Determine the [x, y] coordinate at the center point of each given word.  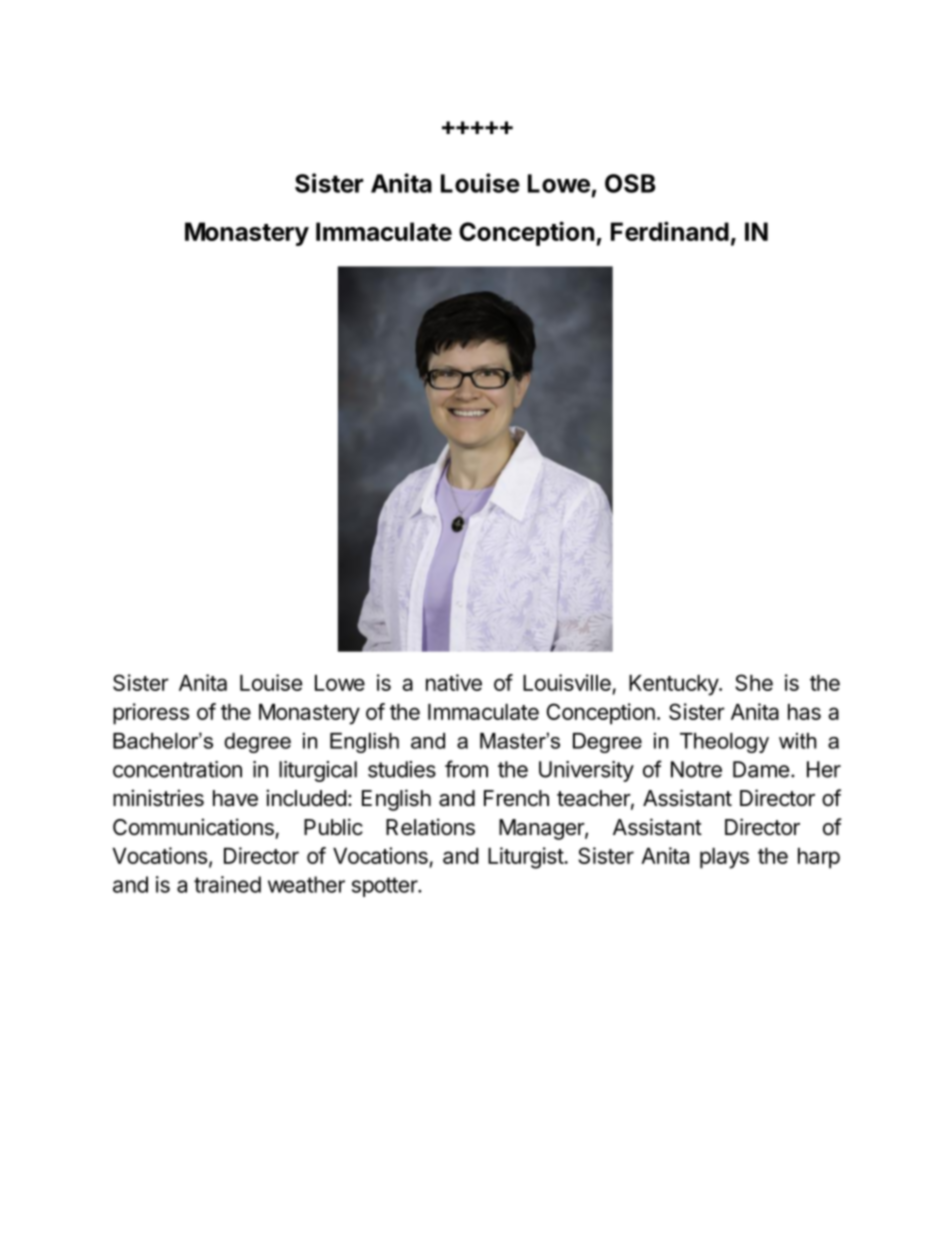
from [466, 769]
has [804, 712]
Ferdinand [670, 231]
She [754, 682]
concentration [177, 769]
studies [402, 769]
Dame [761, 769]
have [235, 798]
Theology [724, 743]
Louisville [568, 684]
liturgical [318, 771]
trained [227, 884]
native [454, 682]
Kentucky [674, 685]
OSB [630, 183]
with [797, 741]
